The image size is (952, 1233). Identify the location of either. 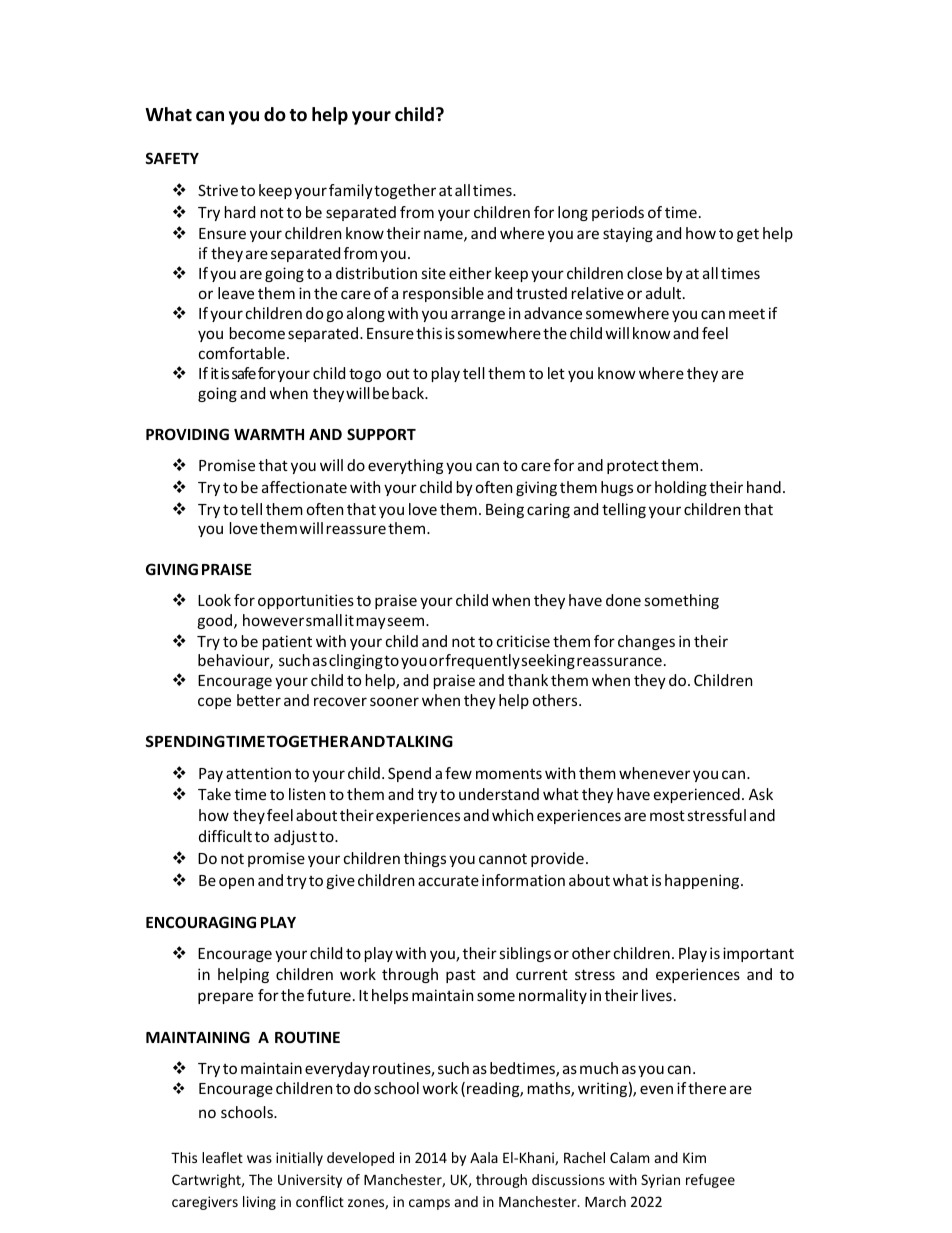
(470, 273).
